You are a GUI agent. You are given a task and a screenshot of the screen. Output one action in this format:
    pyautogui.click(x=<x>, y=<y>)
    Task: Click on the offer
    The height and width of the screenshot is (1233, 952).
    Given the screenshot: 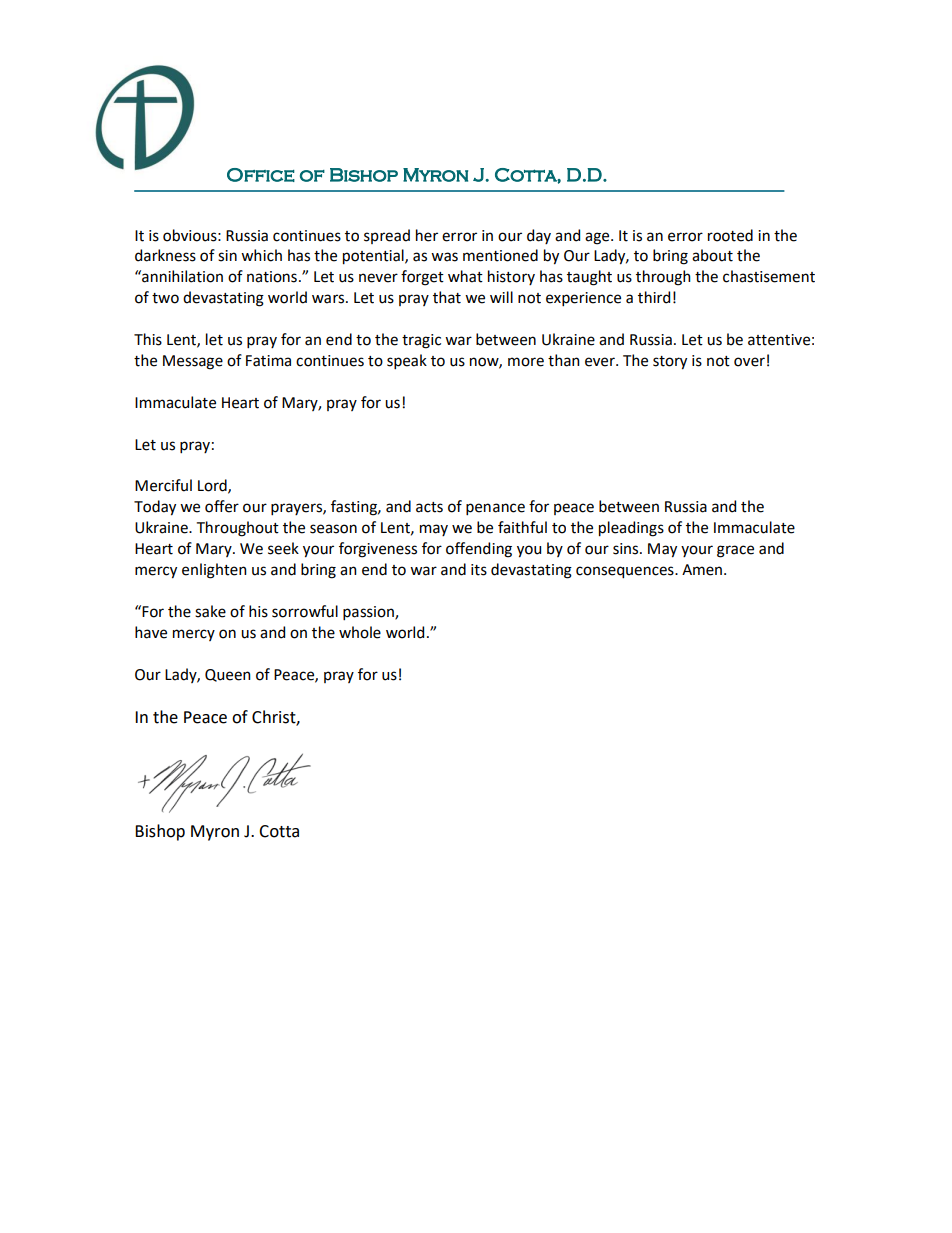 What is the action you would take?
    pyautogui.click(x=222, y=506)
